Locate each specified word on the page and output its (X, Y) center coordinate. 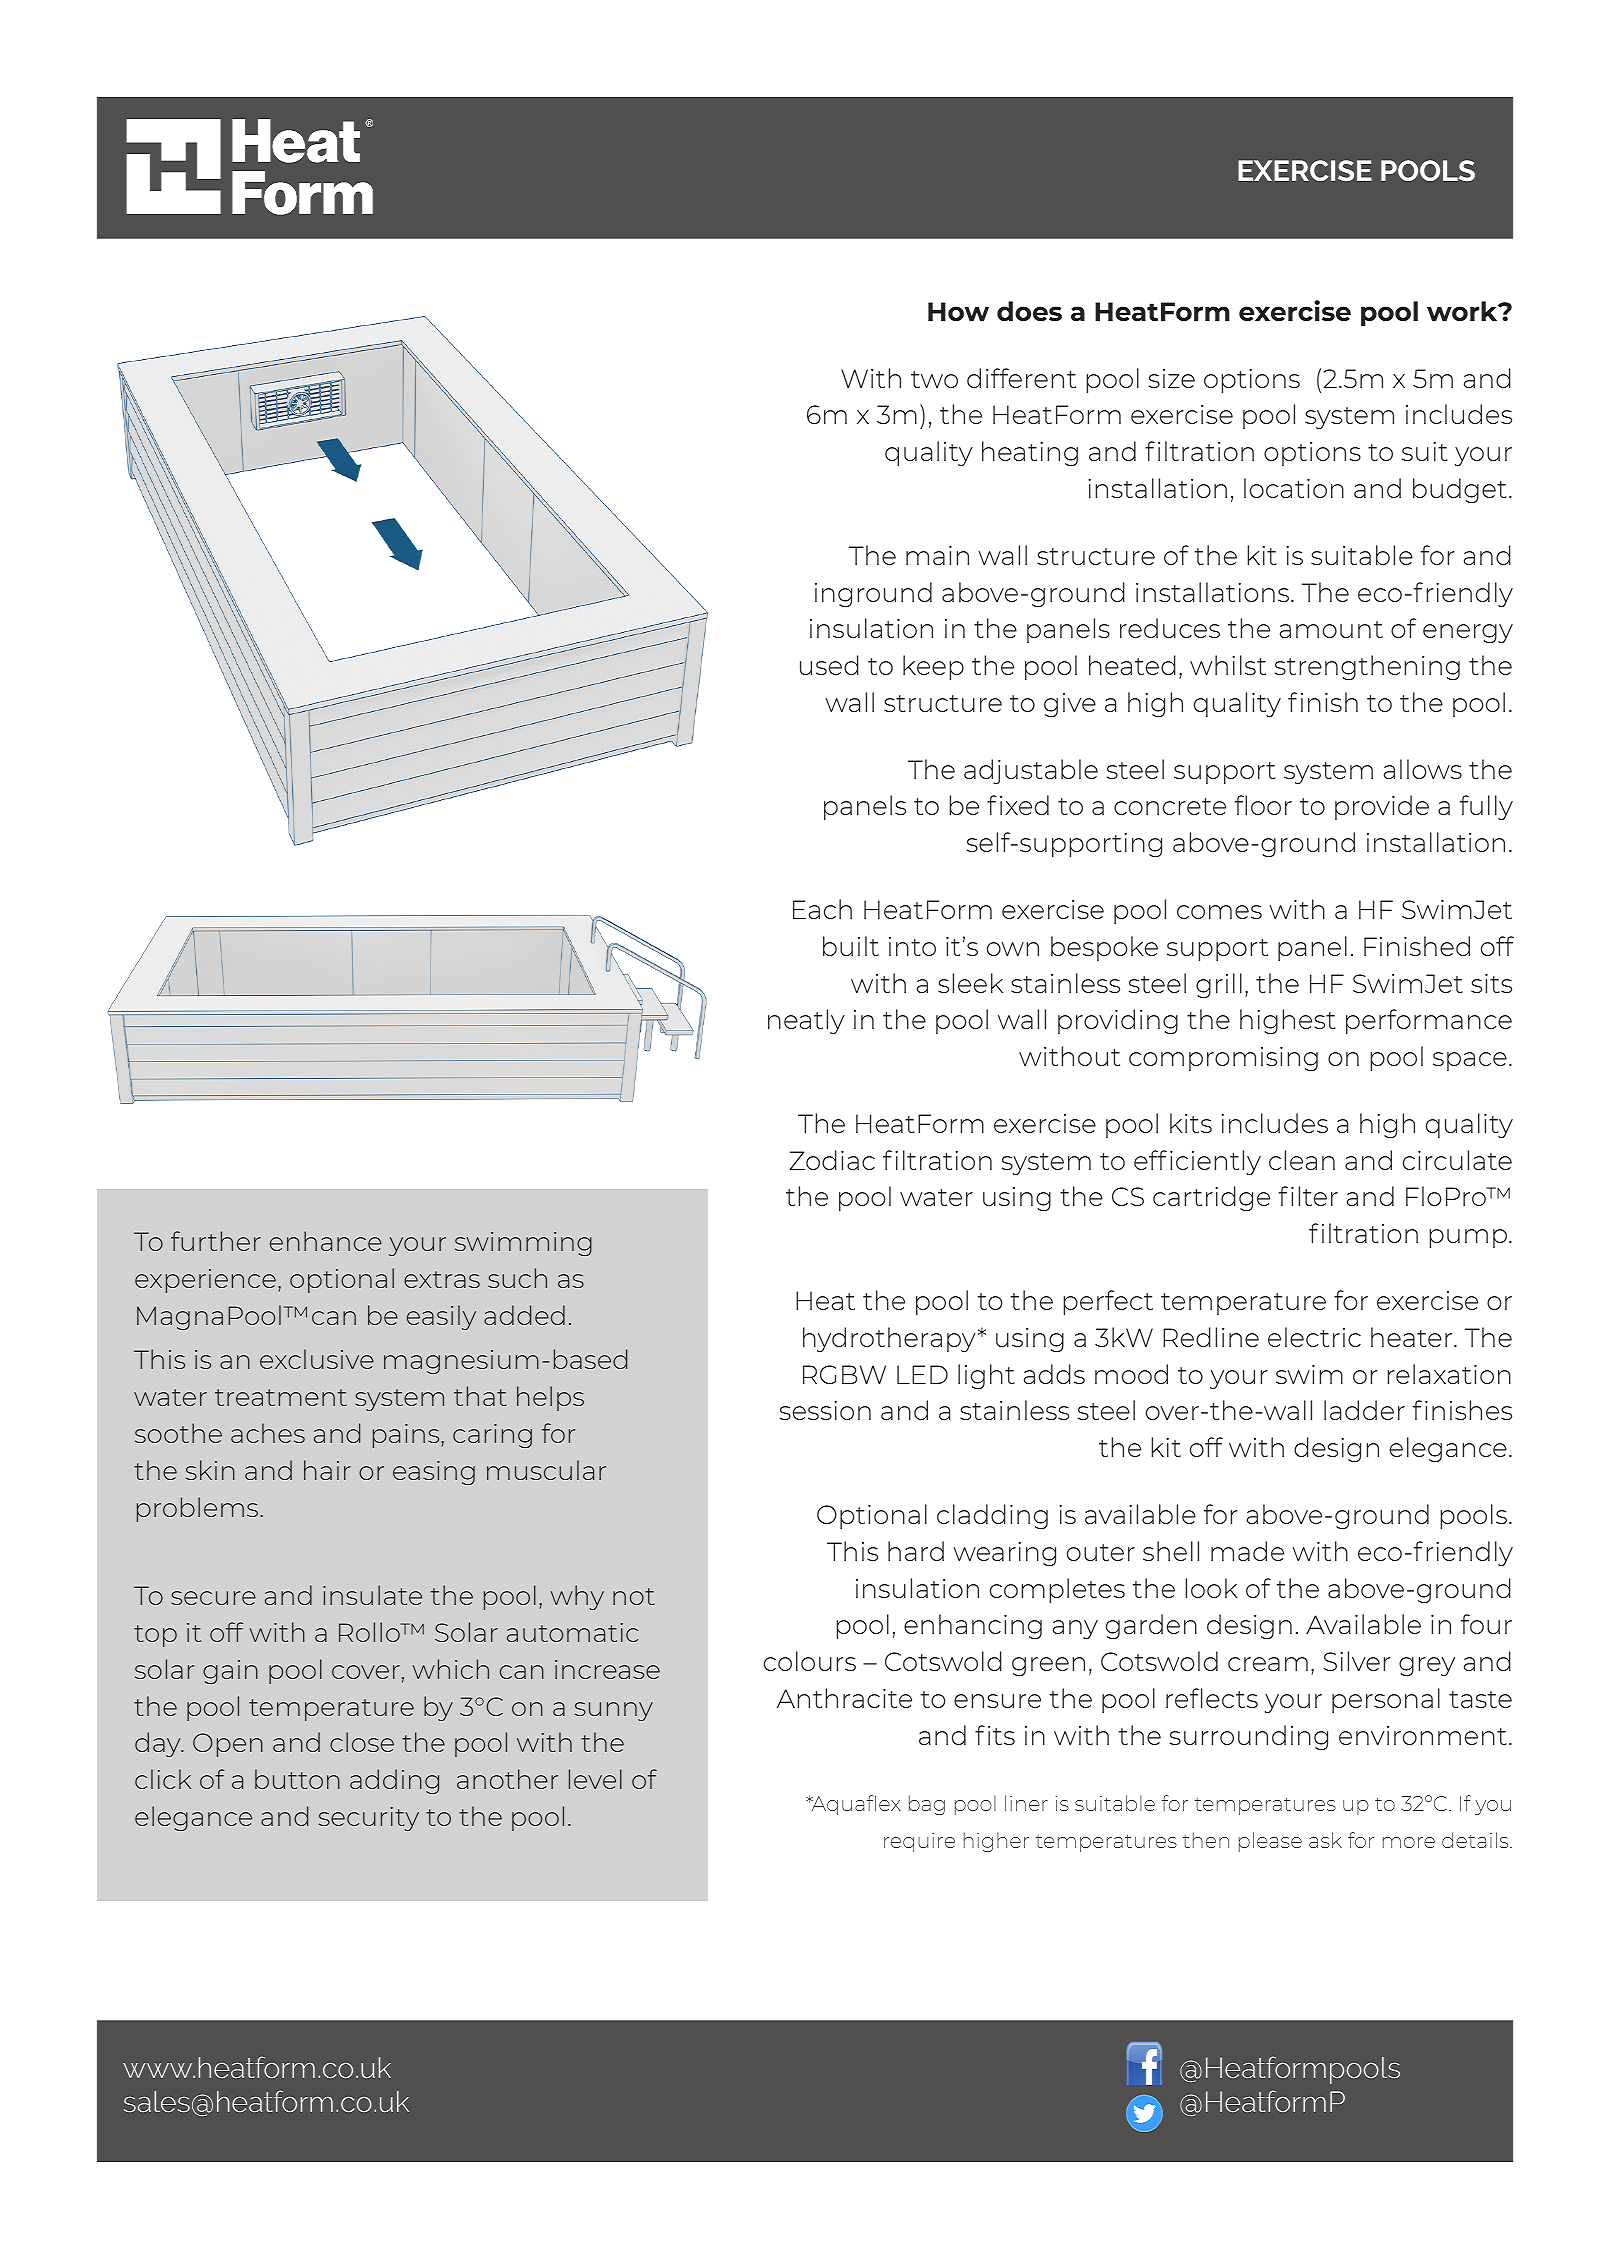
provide (1382, 807)
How (958, 311)
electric (1314, 1337)
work (1463, 311)
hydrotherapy (889, 1339)
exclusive (317, 1359)
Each (822, 909)
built (851, 946)
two (934, 379)
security (369, 1819)
